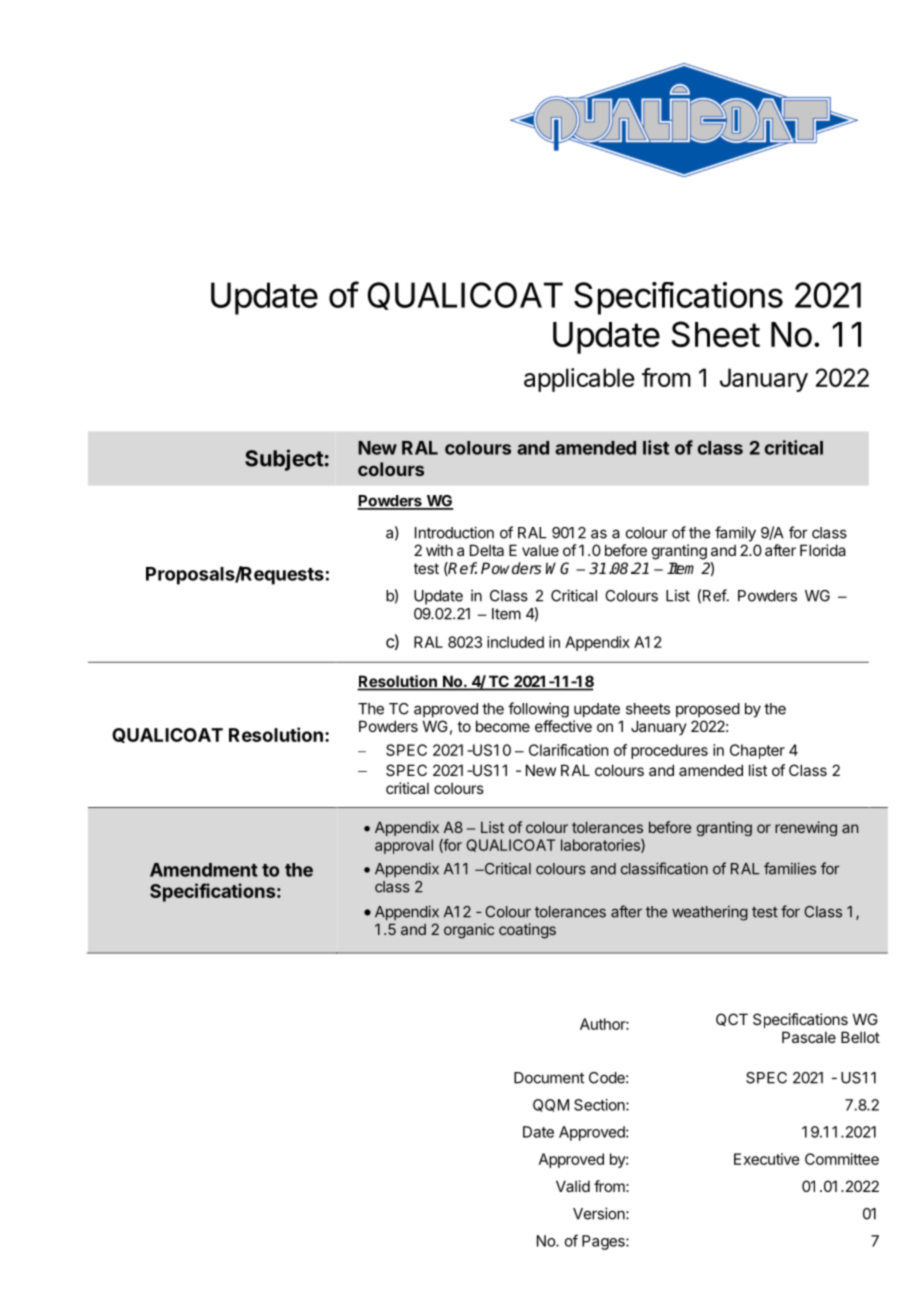  What do you see at coordinates (579, 380) in the image?
I see `applicable` at bounding box center [579, 380].
